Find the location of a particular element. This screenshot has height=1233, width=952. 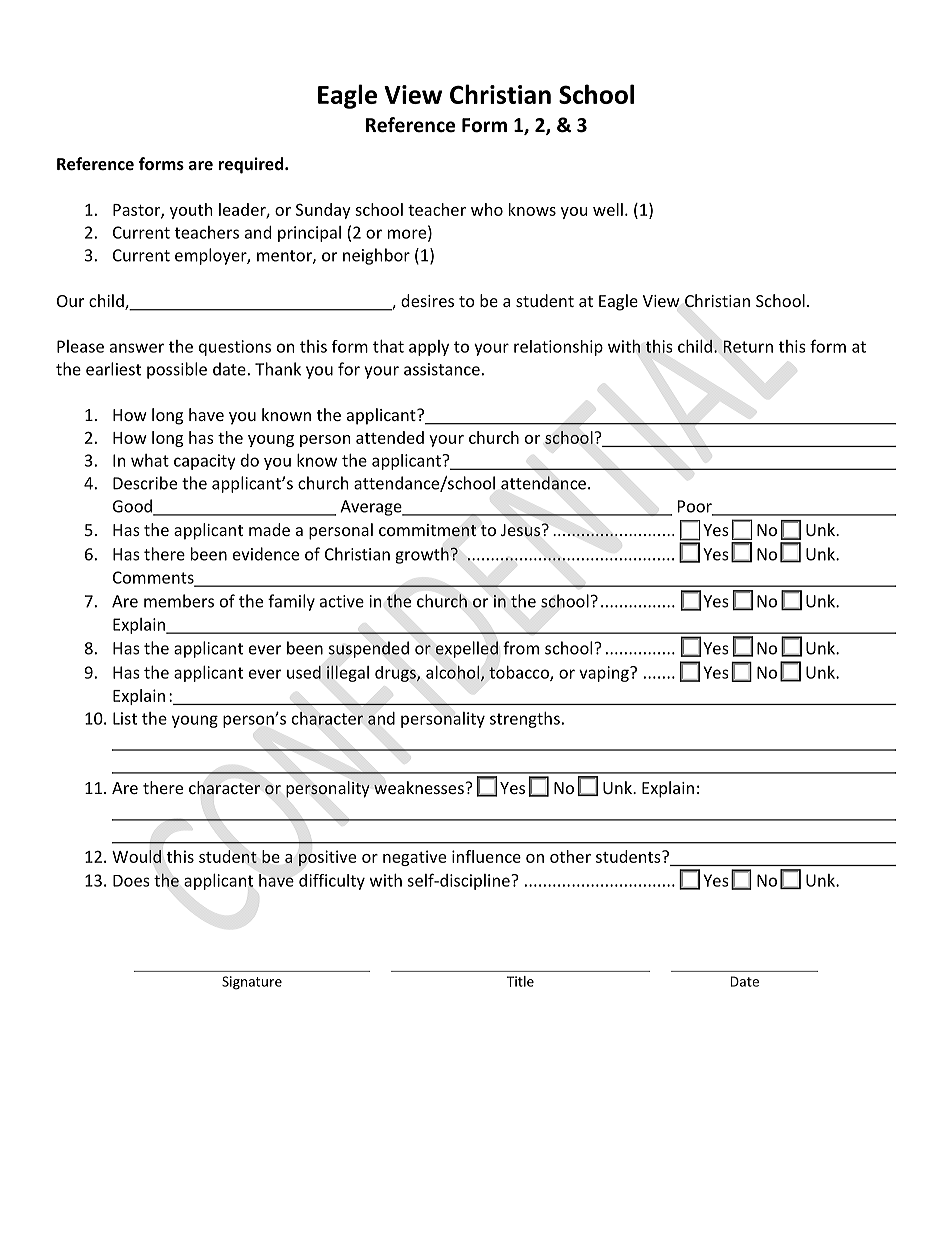

Return is located at coordinates (748, 346).
